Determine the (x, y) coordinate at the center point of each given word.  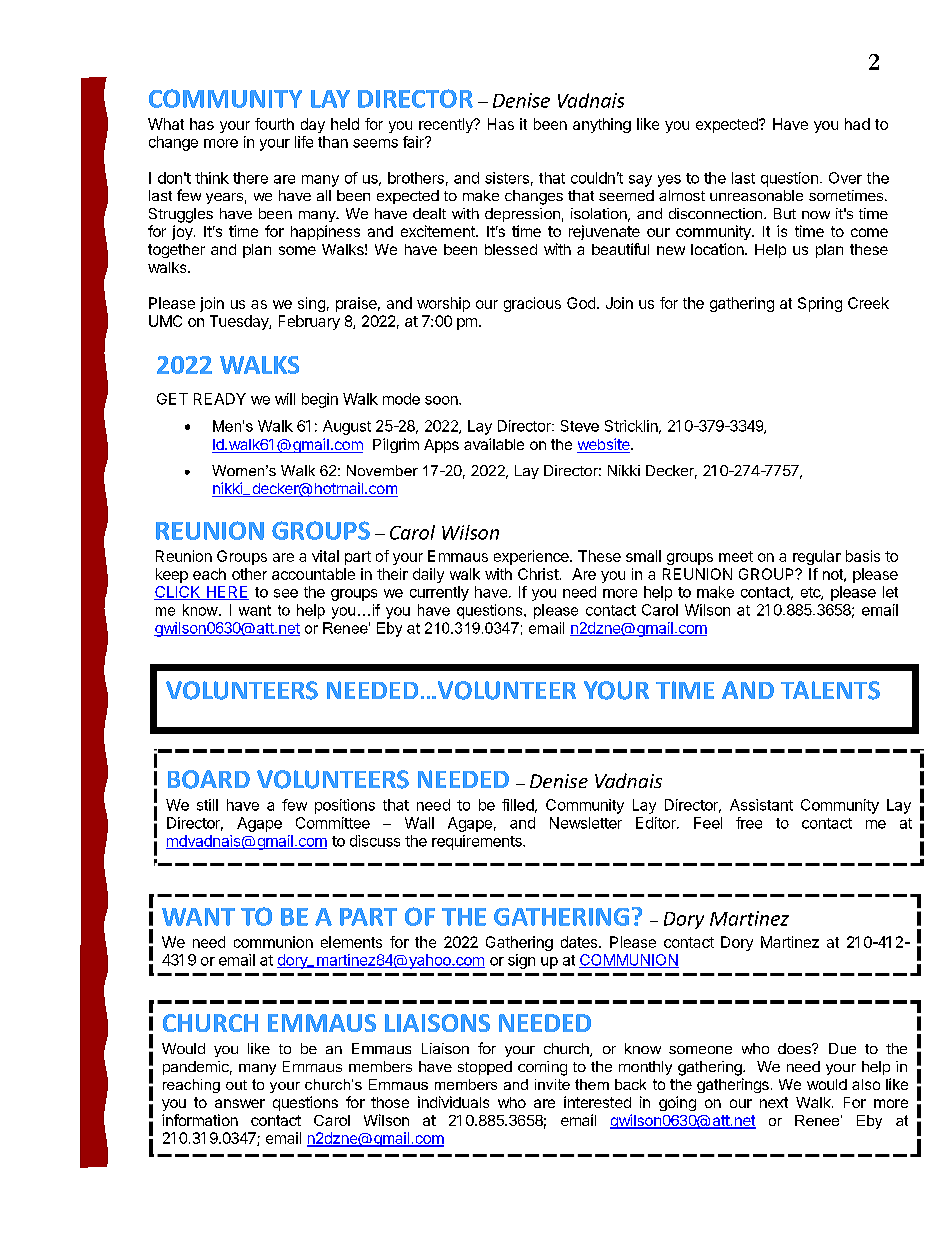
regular (817, 557)
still (207, 805)
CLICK (178, 593)
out (236, 1085)
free (749, 823)
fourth (274, 124)
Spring (820, 304)
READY (220, 399)
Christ (538, 574)
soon (442, 400)
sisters (507, 178)
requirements (478, 842)
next (774, 1102)
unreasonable (756, 195)
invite (552, 1084)
